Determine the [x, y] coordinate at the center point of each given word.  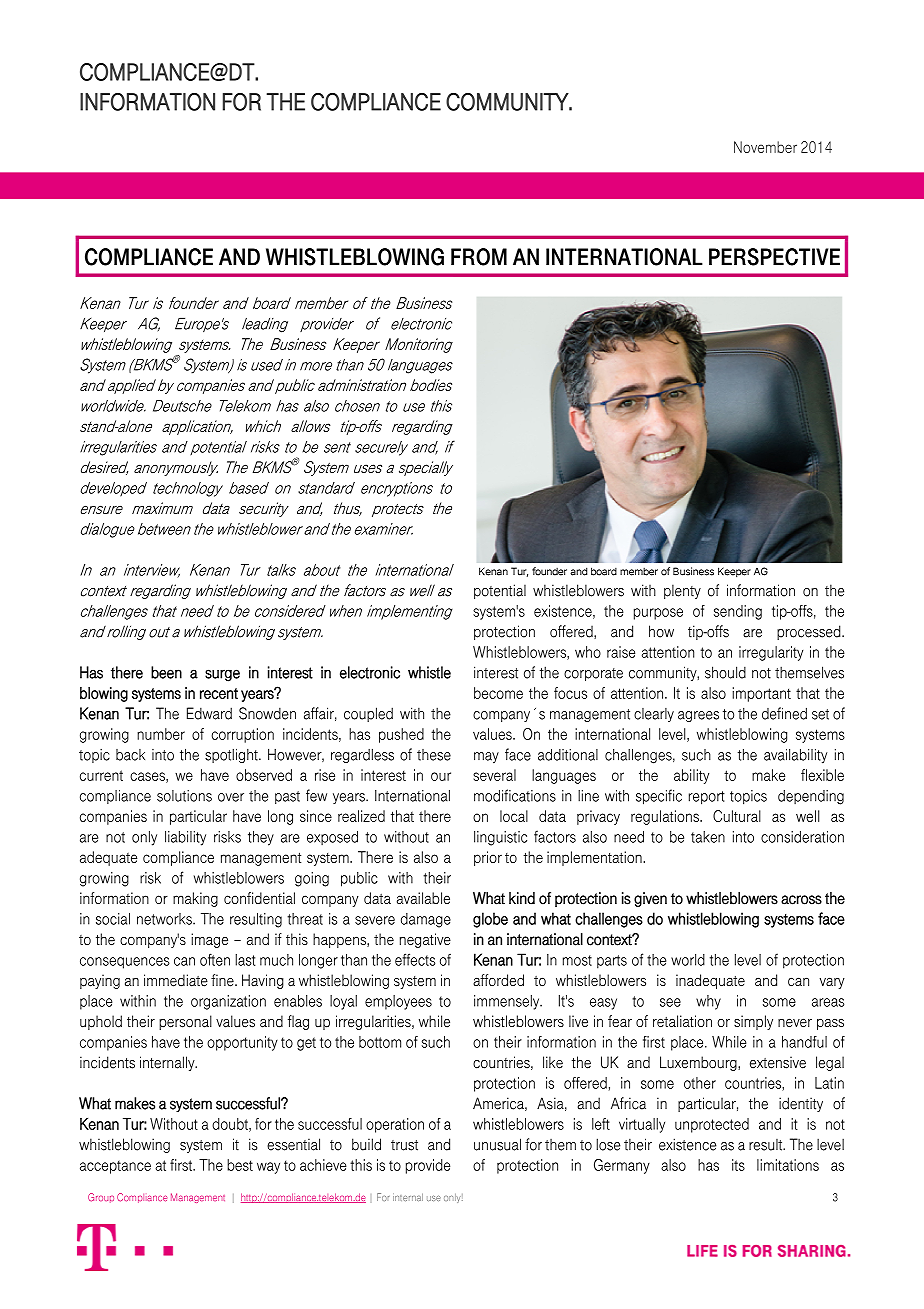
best [240, 1165]
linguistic [500, 838]
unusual [497, 1144]
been [166, 672]
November [765, 147]
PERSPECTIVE [774, 257]
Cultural [737, 816]
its [738, 1165]
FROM [479, 257]
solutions [184, 796]
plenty [682, 591]
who [588, 652]
